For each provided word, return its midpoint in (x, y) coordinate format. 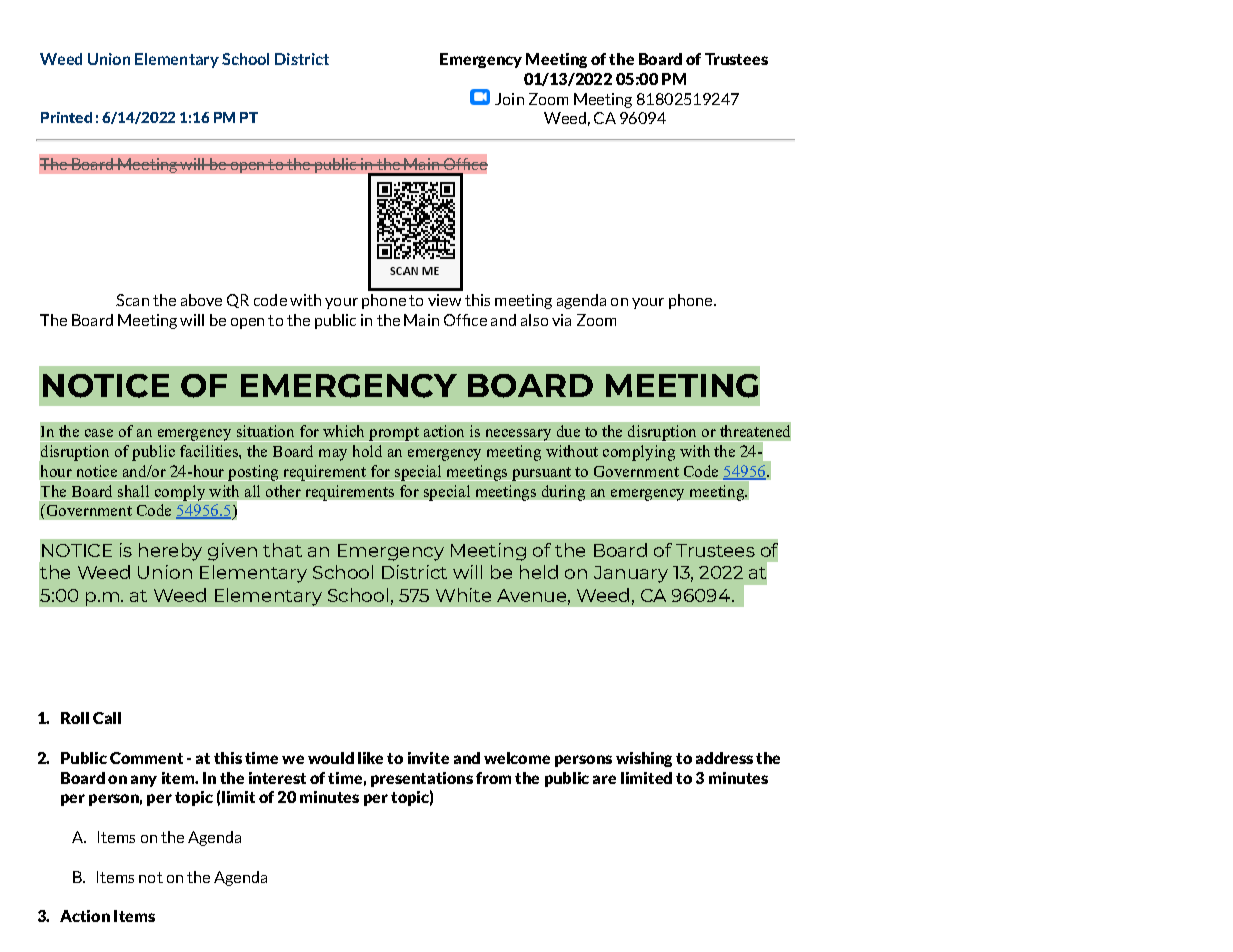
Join (509, 99)
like (370, 758)
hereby (170, 552)
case (99, 433)
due (568, 431)
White (463, 595)
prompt (394, 434)
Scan (132, 300)
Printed (66, 117)
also (534, 320)
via (561, 320)
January (631, 574)
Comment (146, 758)
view (444, 300)
